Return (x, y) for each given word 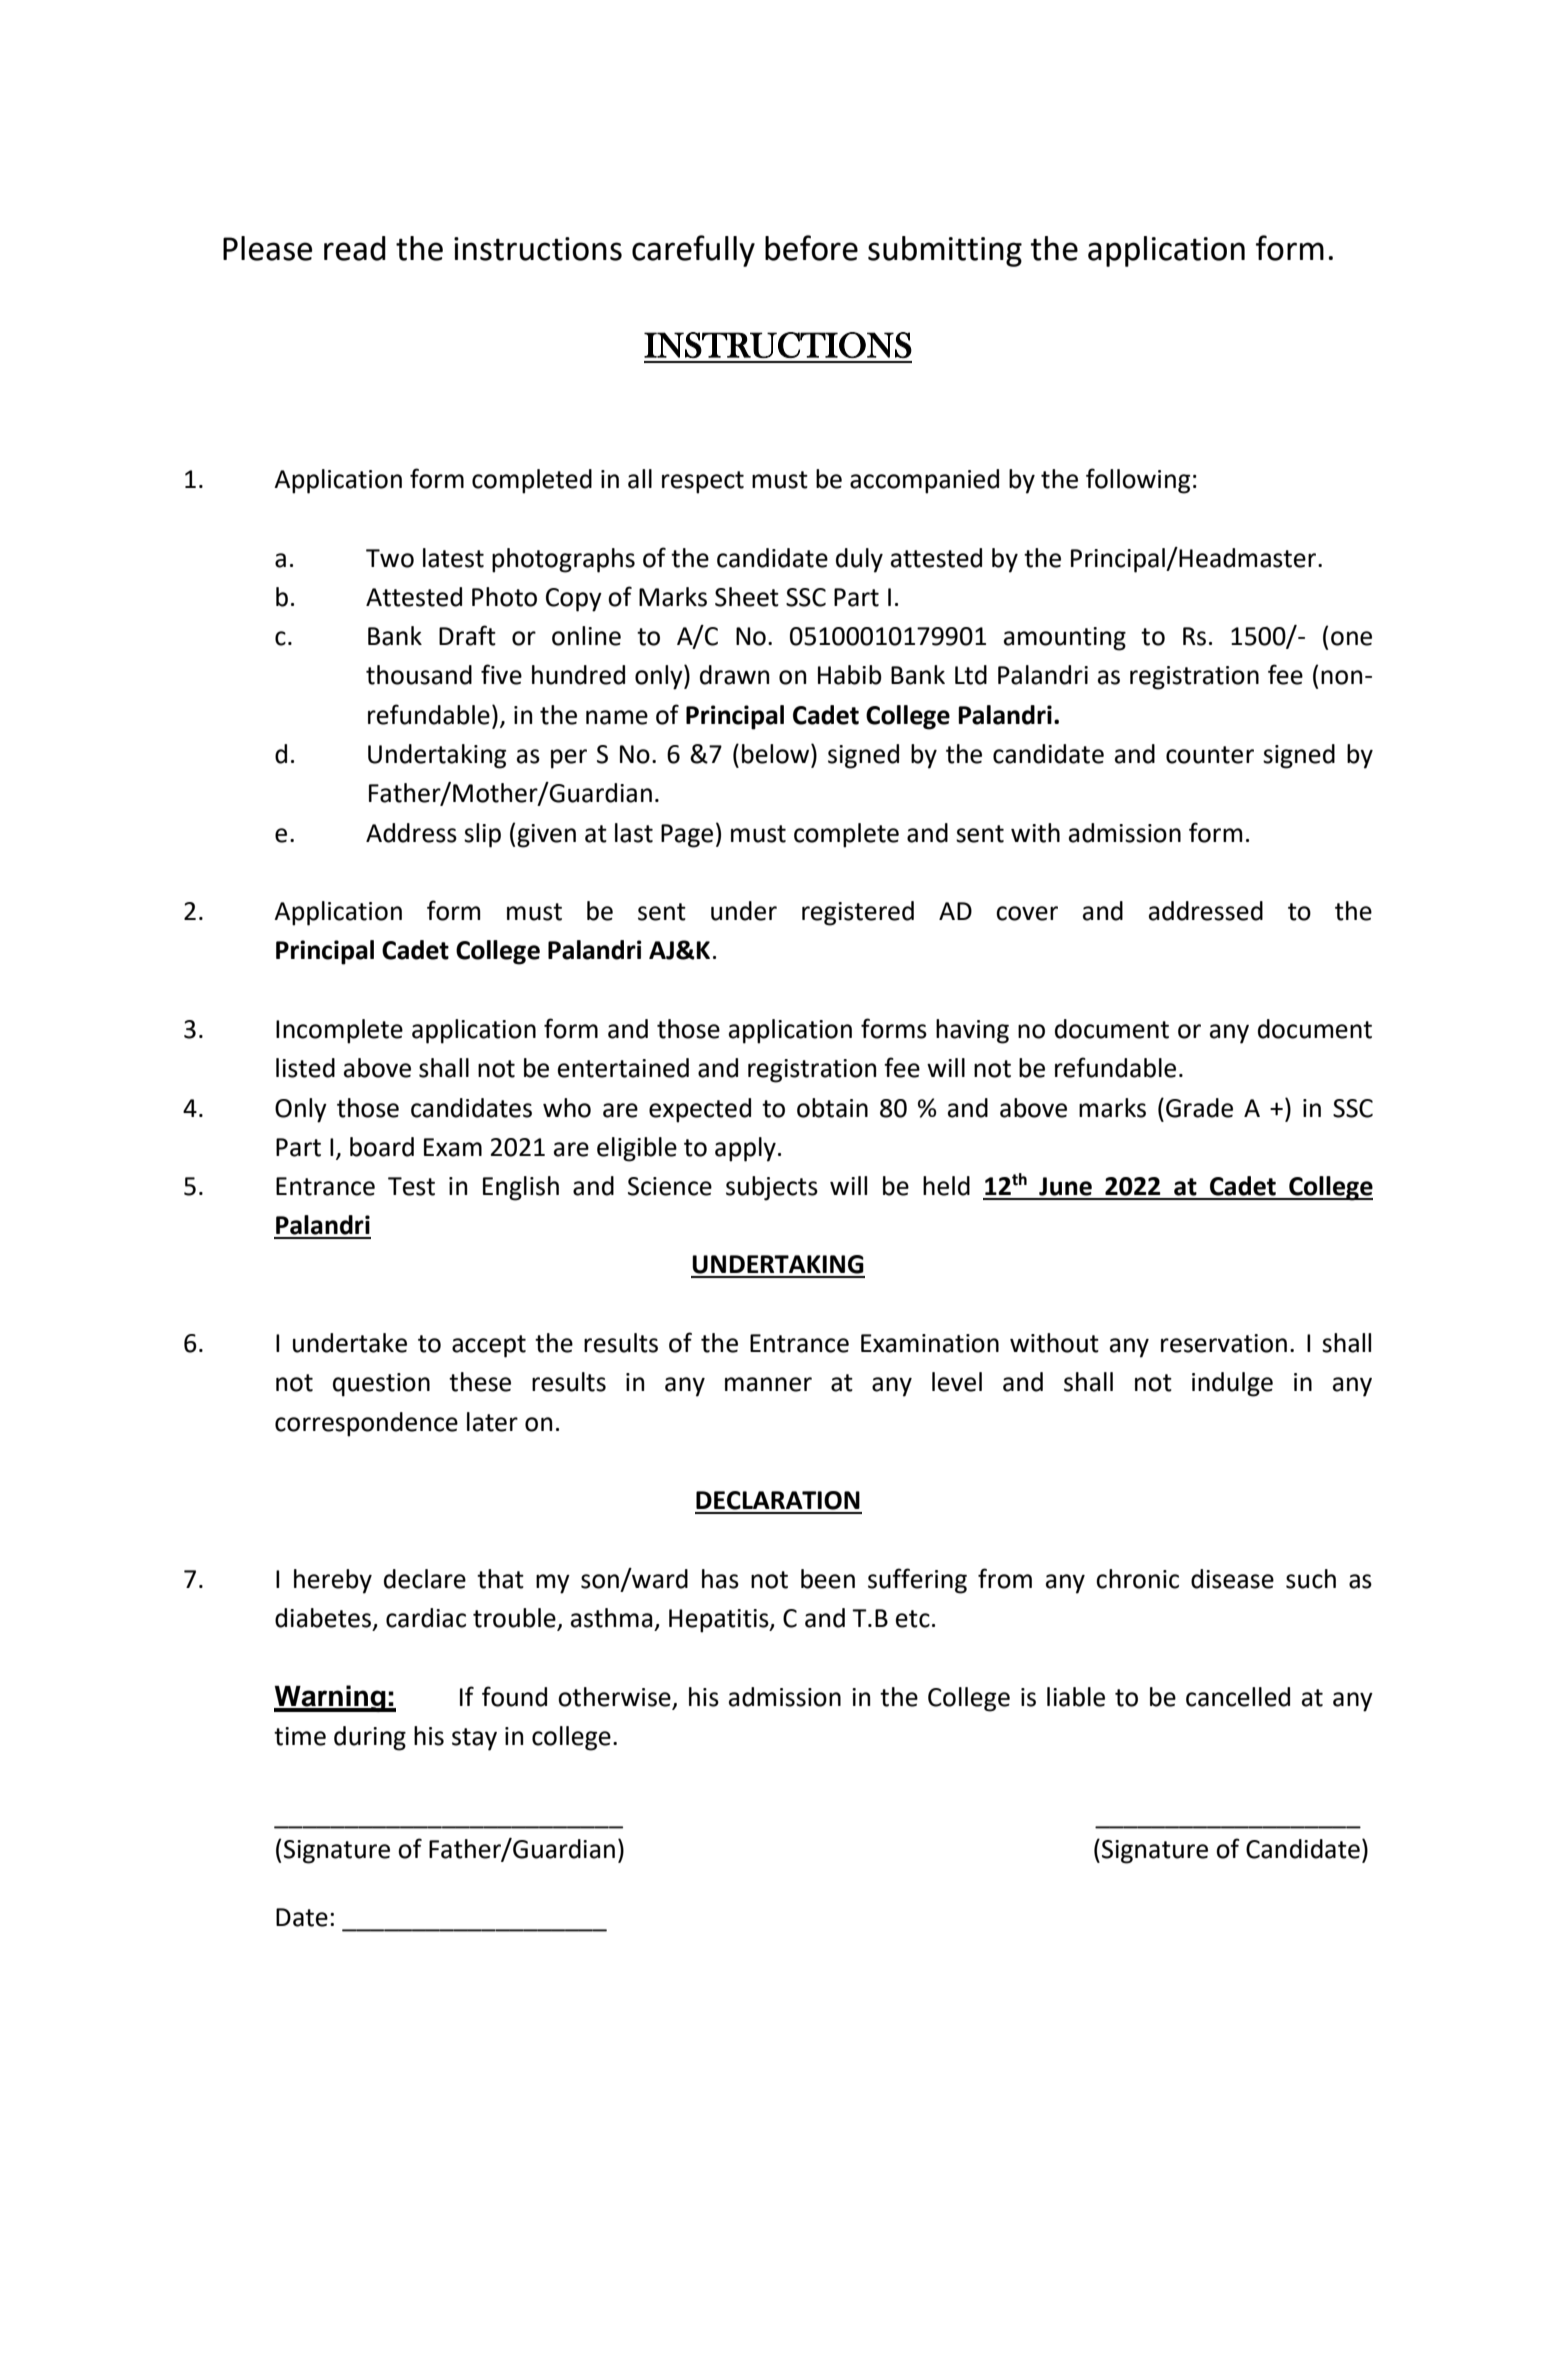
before (811, 248)
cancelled (1238, 1697)
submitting (945, 251)
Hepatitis (720, 1621)
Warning (331, 1698)
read (355, 248)
